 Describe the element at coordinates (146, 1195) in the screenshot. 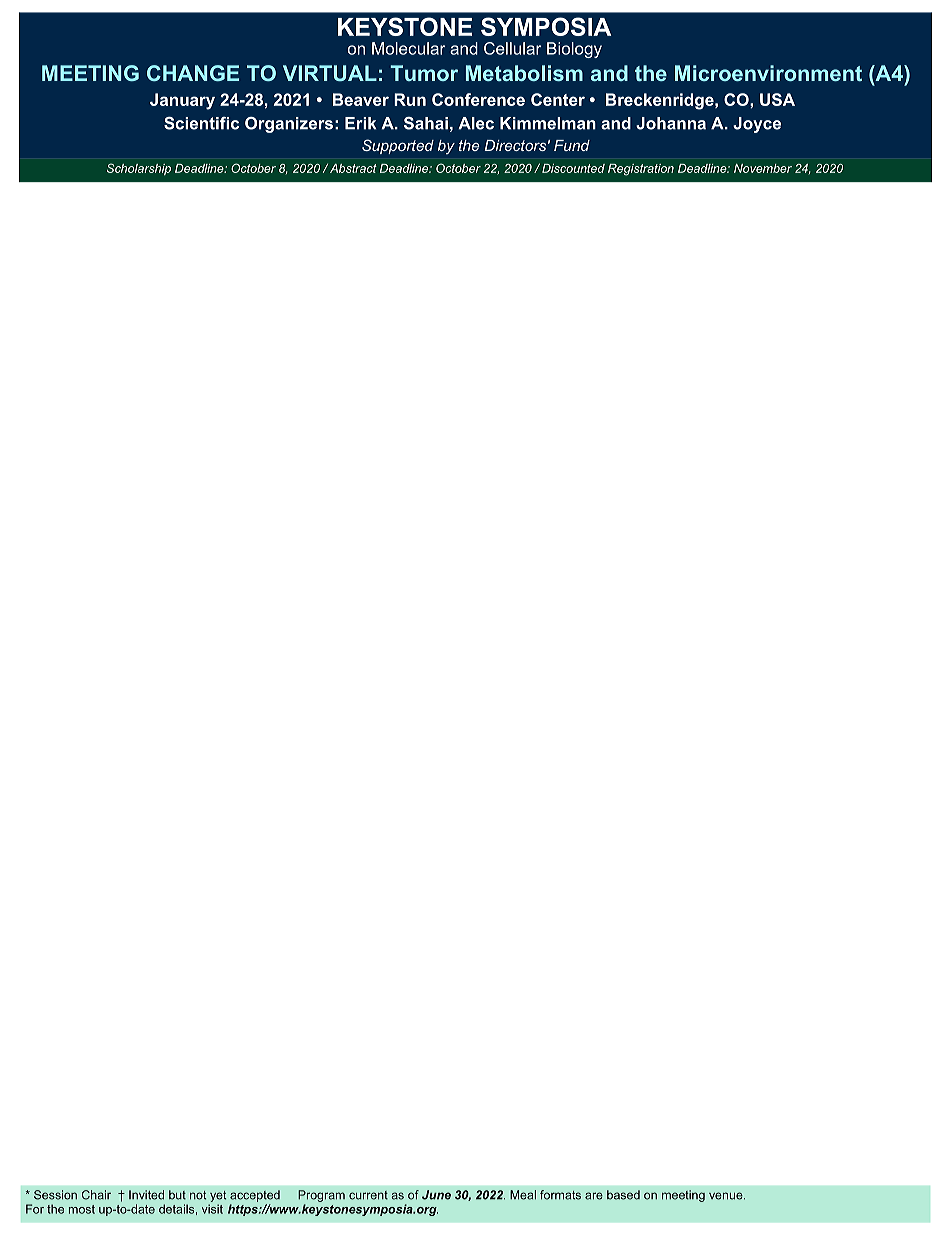

I see `Invited` at that location.
